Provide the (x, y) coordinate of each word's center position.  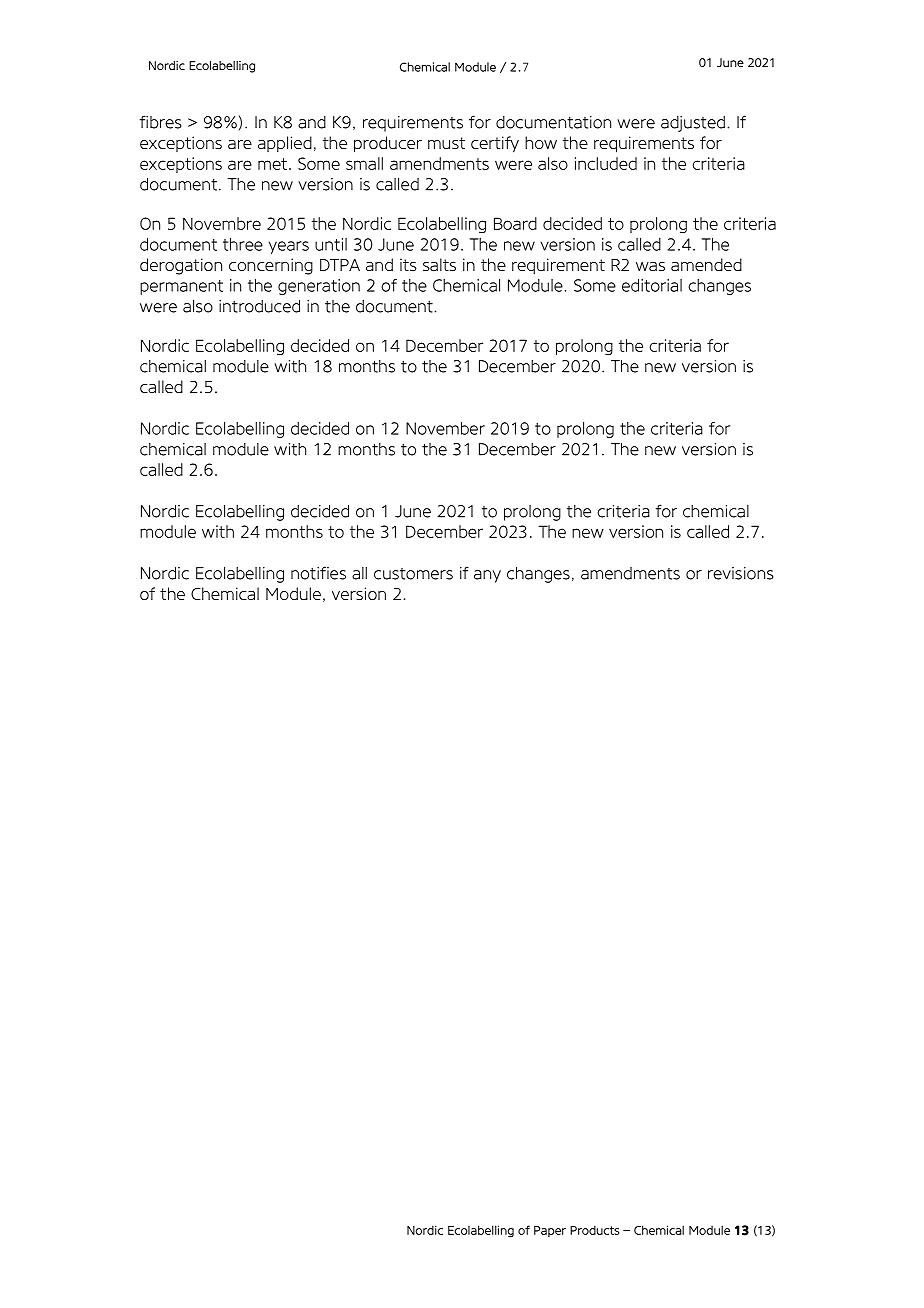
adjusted (693, 124)
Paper (550, 1231)
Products (594, 1230)
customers (413, 574)
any (487, 576)
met (272, 164)
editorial (652, 285)
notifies (318, 573)
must (446, 143)
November (445, 428)
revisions (740, 573)
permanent (181, 287)
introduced (259, 306)
